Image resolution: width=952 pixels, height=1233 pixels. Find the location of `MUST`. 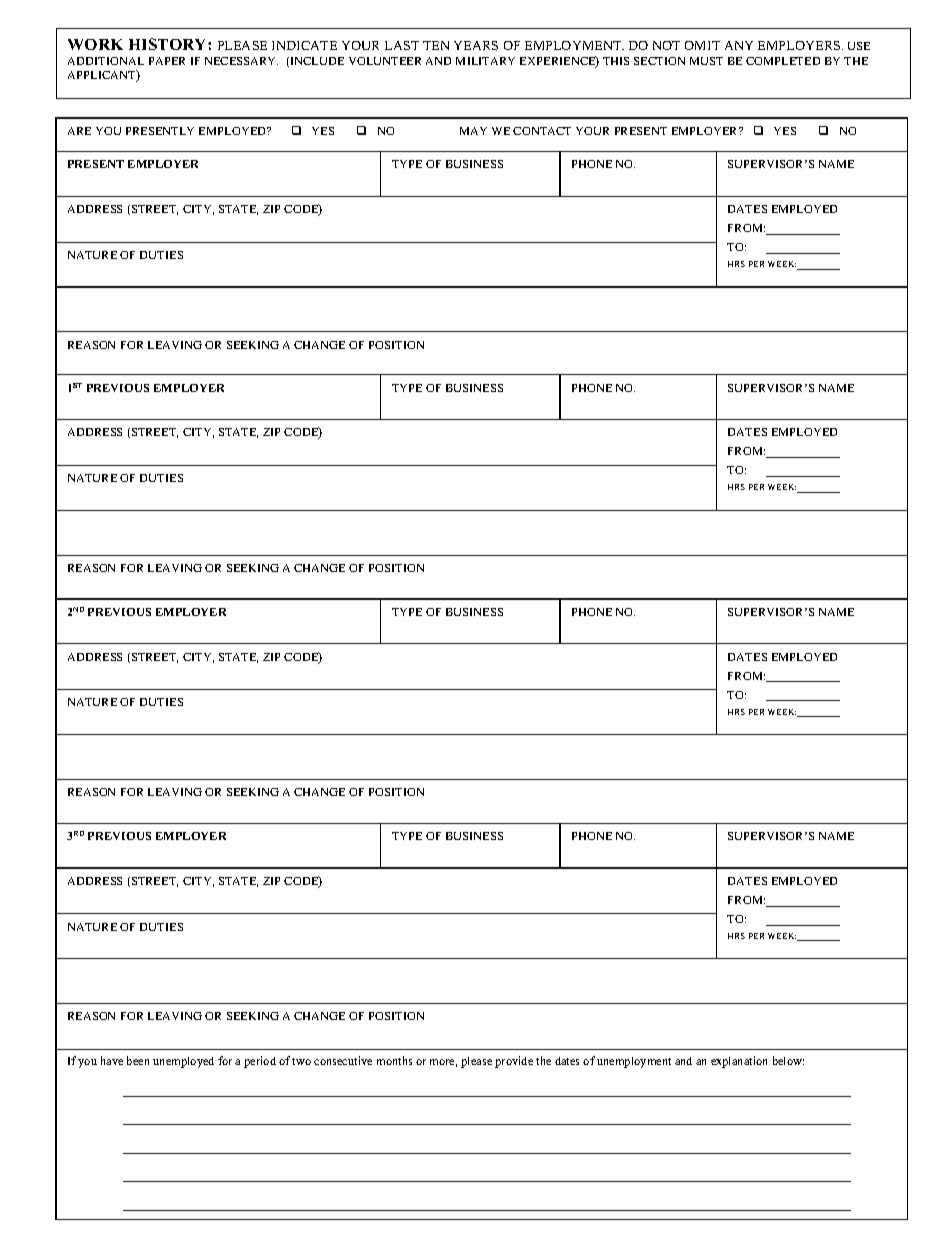

MUST is located at coordinates (706, 61).
